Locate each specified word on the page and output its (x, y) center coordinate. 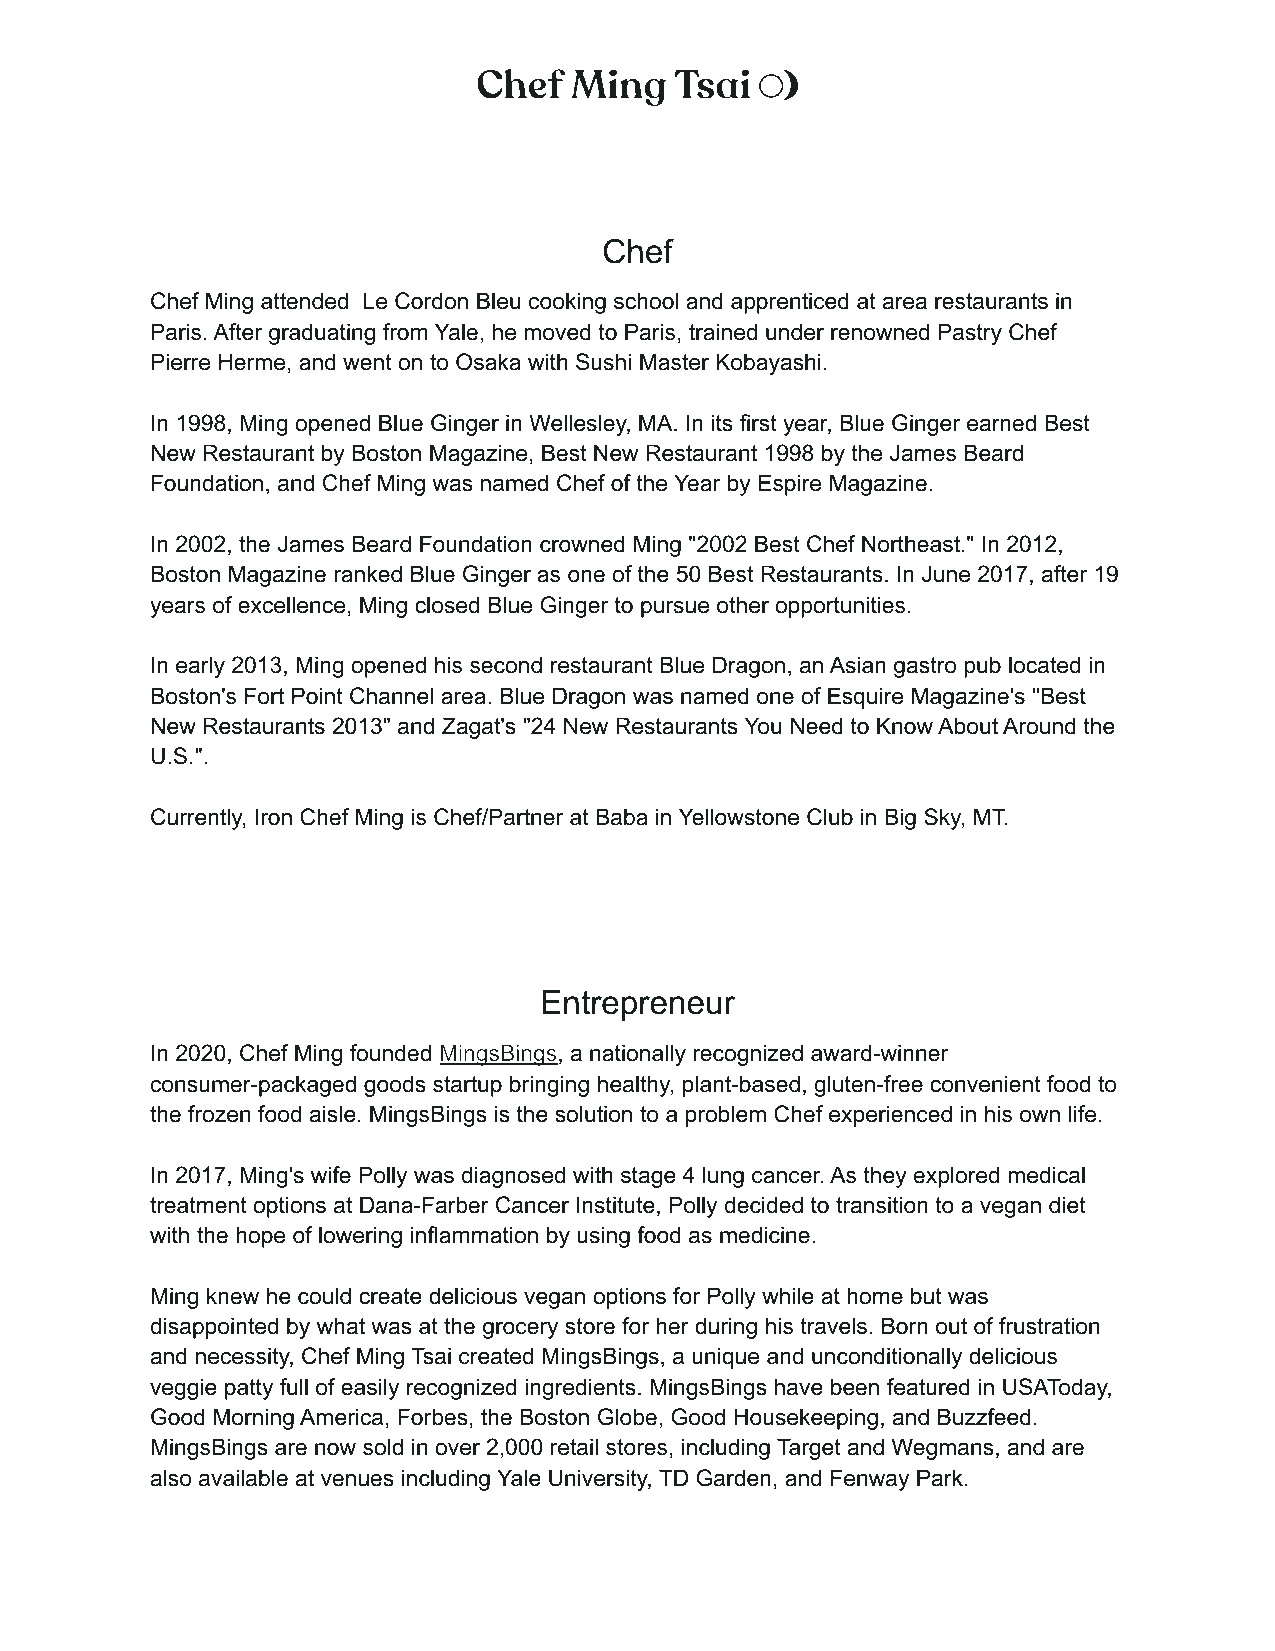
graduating (322, 334)
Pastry (970, 334)
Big (900, 819)
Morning (254, 1419)
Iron (274, 817)
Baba (622, 817)
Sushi (603, 362)
